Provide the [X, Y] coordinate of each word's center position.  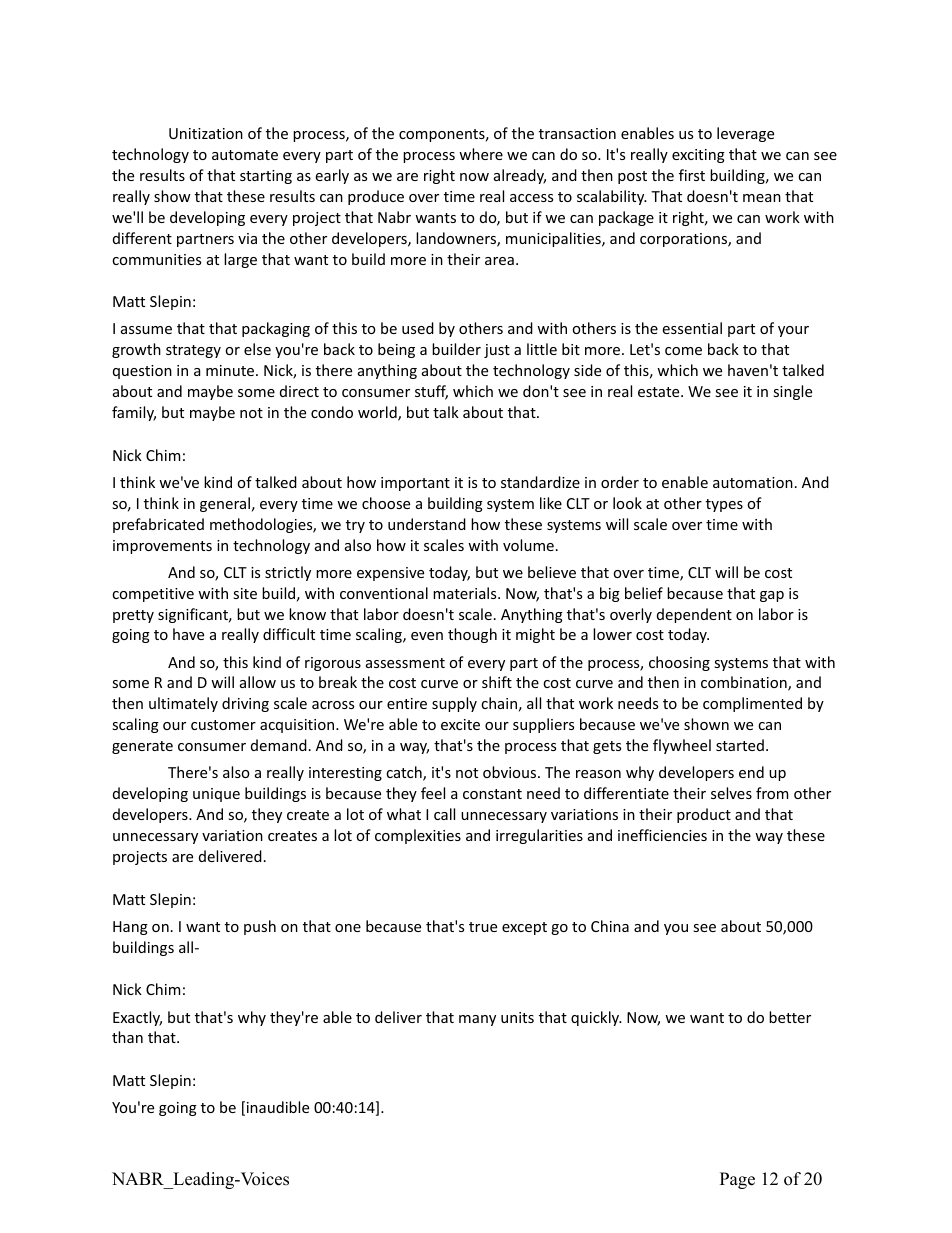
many [477, 1020]
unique [216, 795]
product [704, 815]
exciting [698, 156]
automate [245, 155]
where [481, 154]
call [444, 814]
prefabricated [158, 525]
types [724, 505]
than [127, 1037]
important [415, 484]
